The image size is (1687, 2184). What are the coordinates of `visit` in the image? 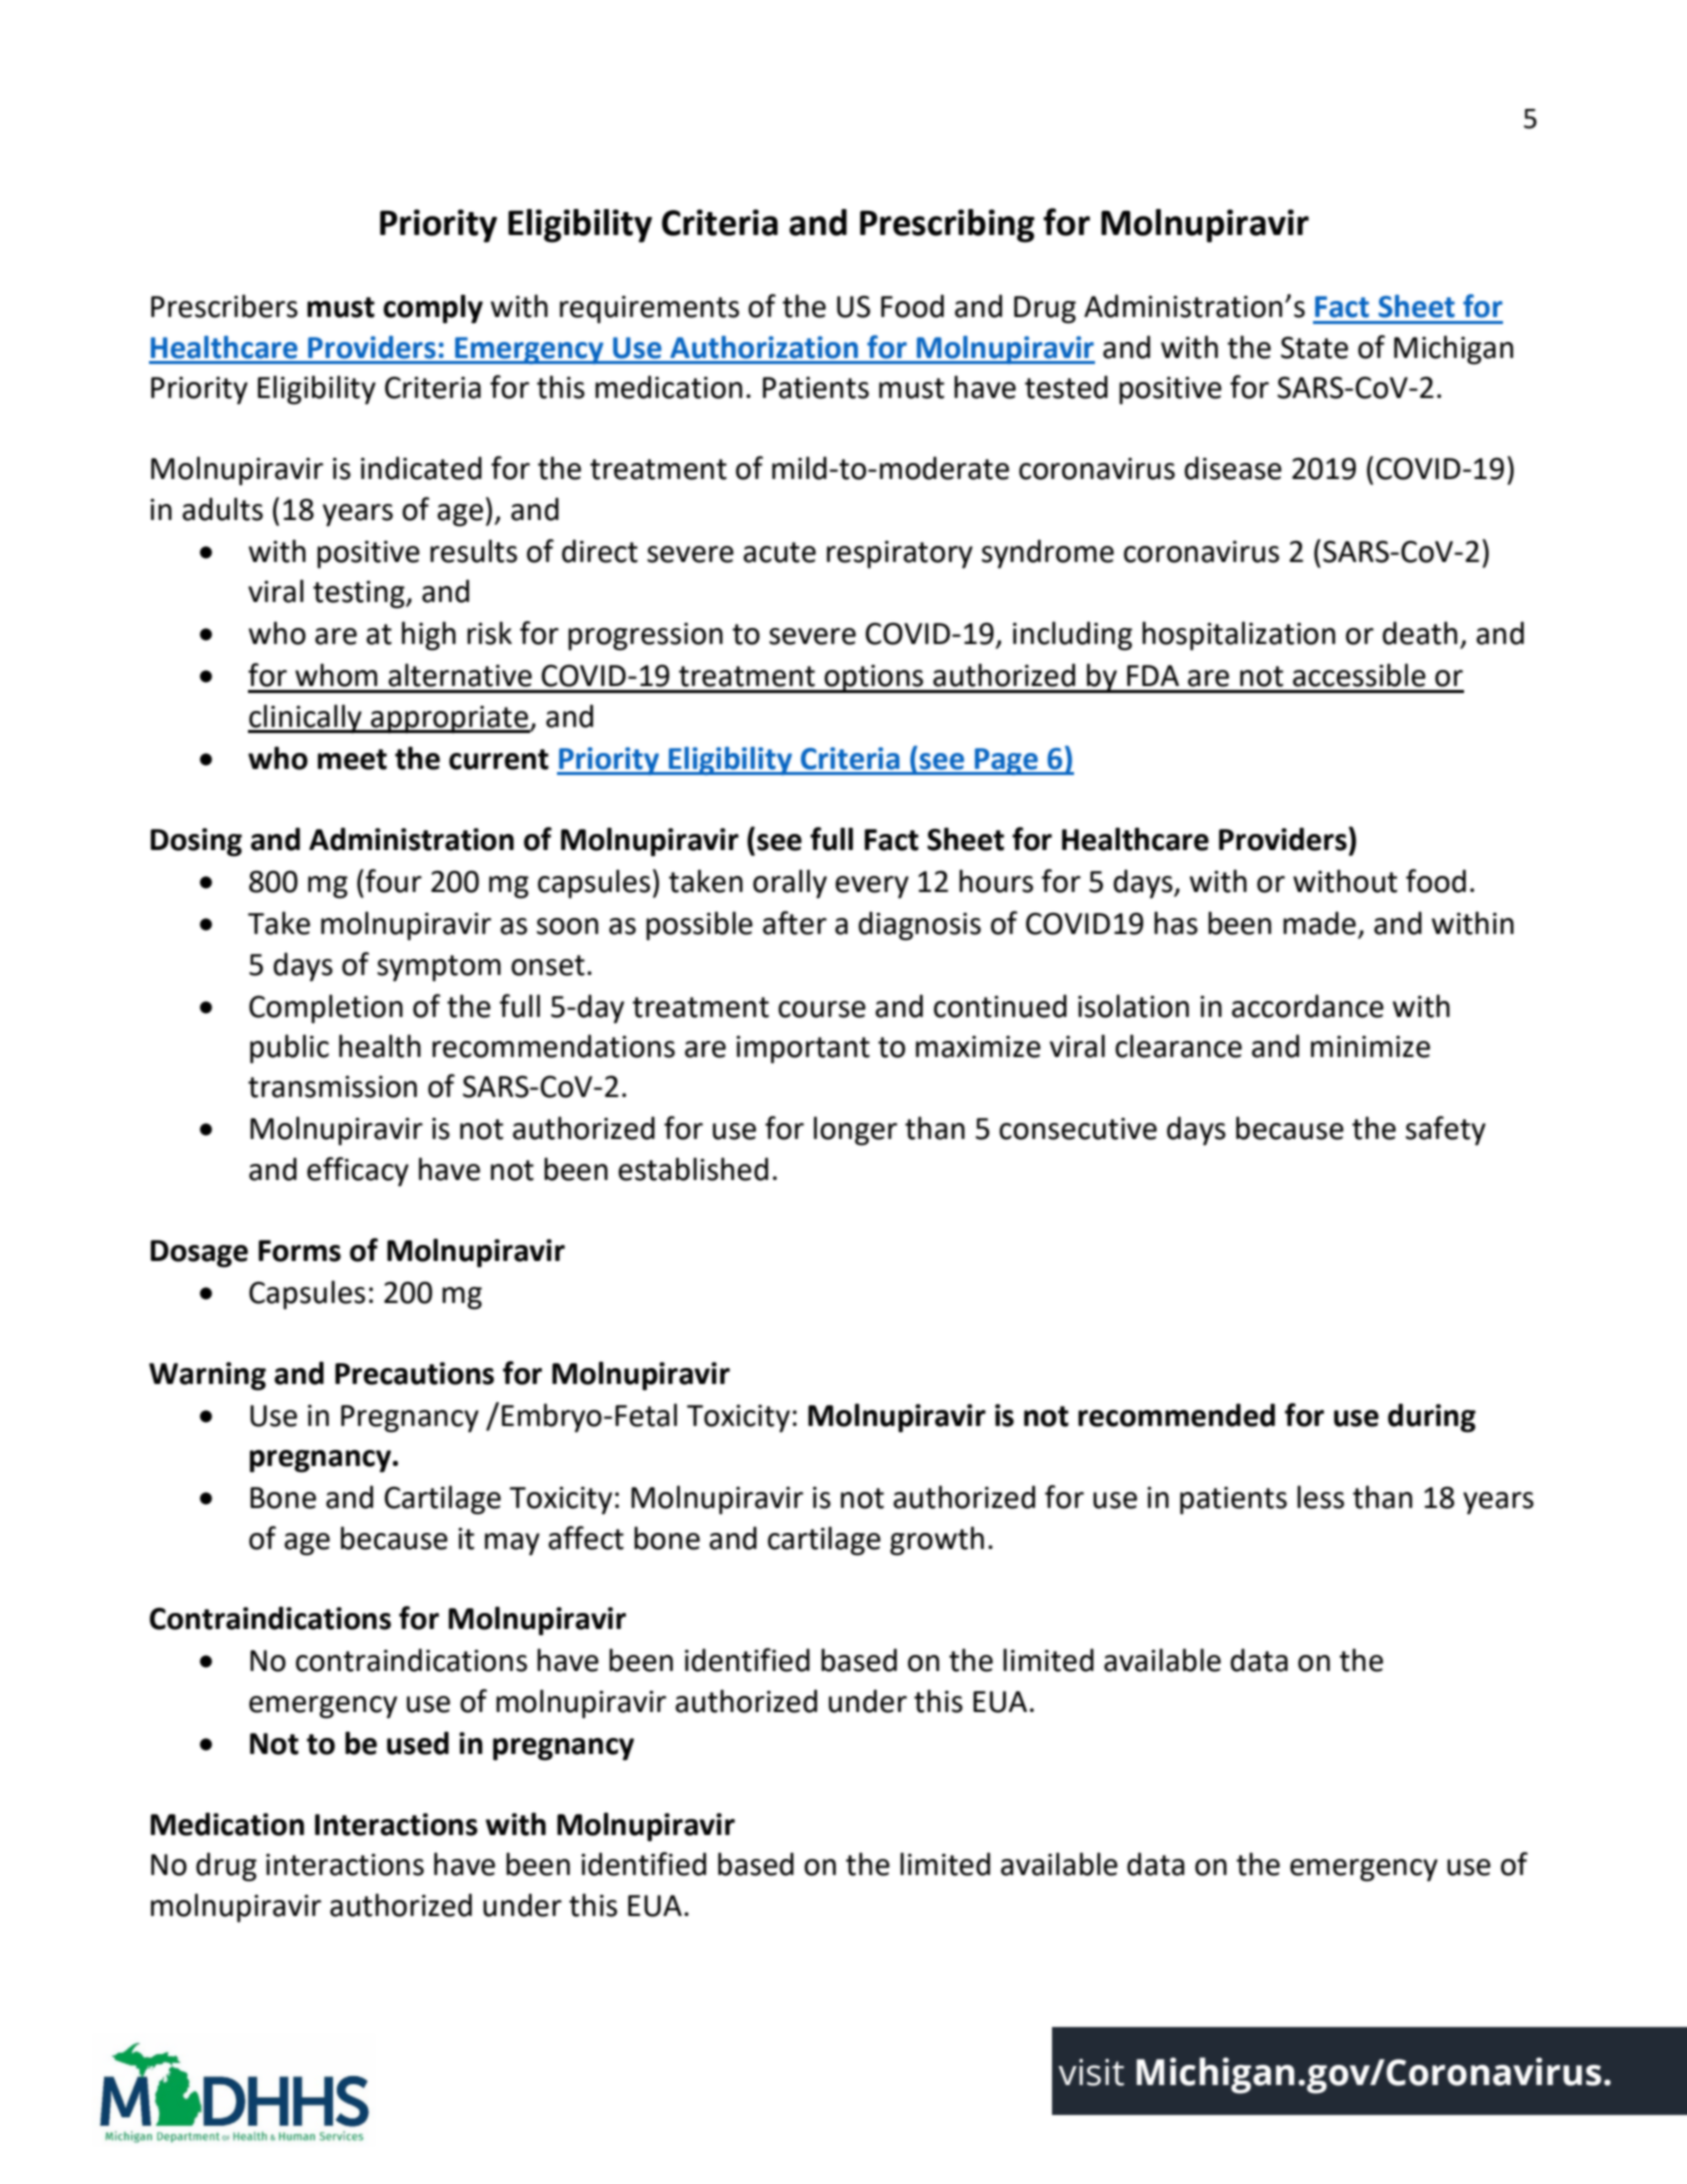 It's located at (1091, 2072).
